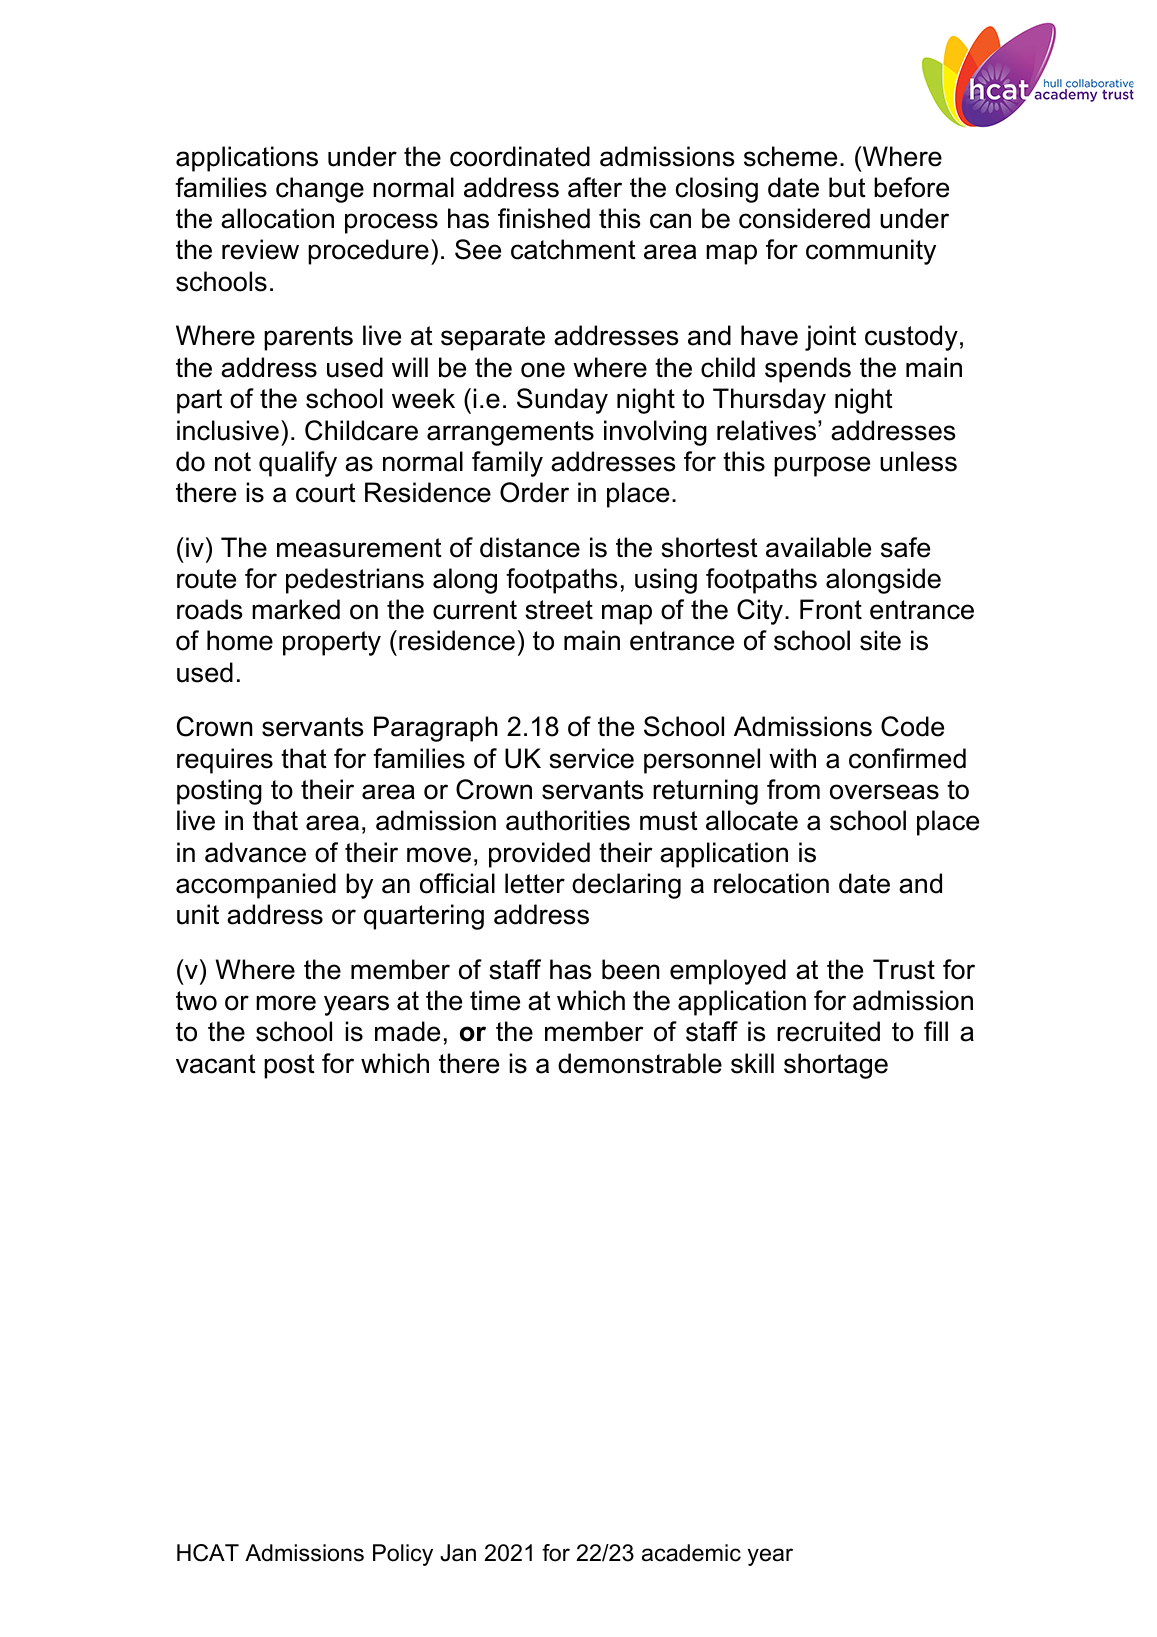 The height and width of the image is (1637, 1157). I want to click on provided, so click(539, 855).
